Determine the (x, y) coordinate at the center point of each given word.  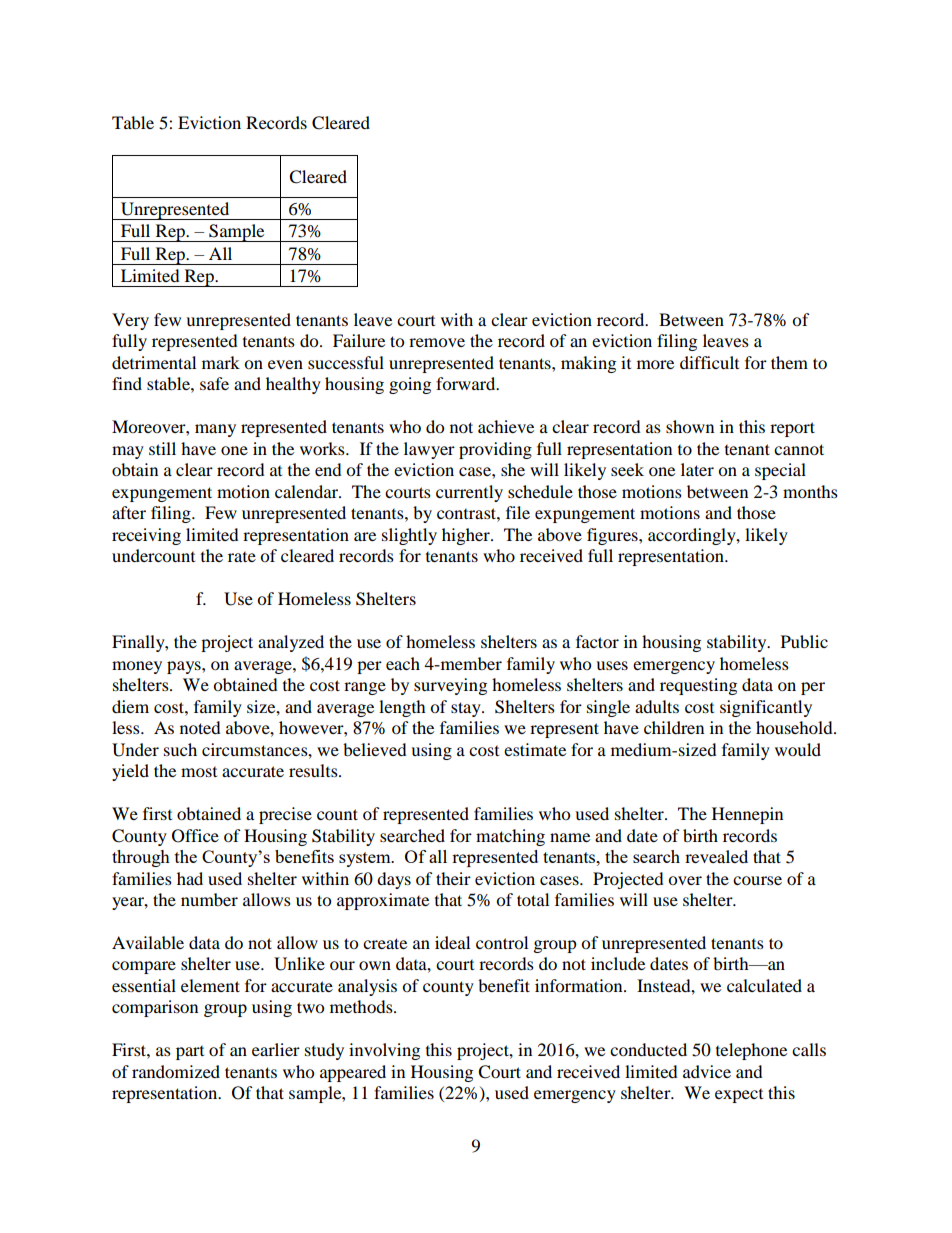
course (757, 880)
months (810, 491)
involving (384, 1051)
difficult (709, 362)
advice (707, 1071)
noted (200, 727)
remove (437, 342)
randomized (176, 1071)
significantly (766, 708)
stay (467, 709)
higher (467, 536)
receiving (146, 536)
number (209, 899)
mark (221, 362)
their (453, 878)
